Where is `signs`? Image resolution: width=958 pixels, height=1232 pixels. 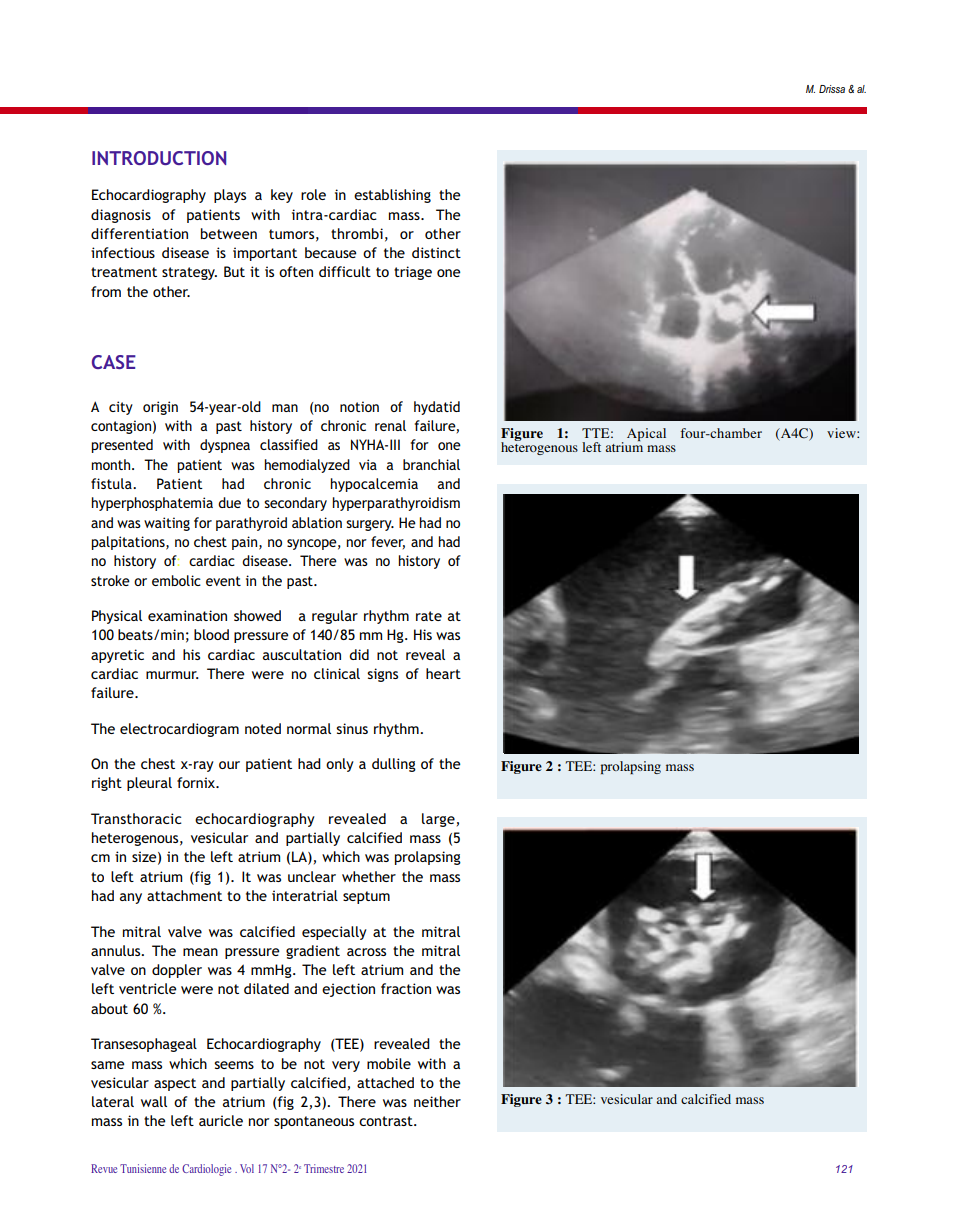
signs is located at coordinates (382, 675).
